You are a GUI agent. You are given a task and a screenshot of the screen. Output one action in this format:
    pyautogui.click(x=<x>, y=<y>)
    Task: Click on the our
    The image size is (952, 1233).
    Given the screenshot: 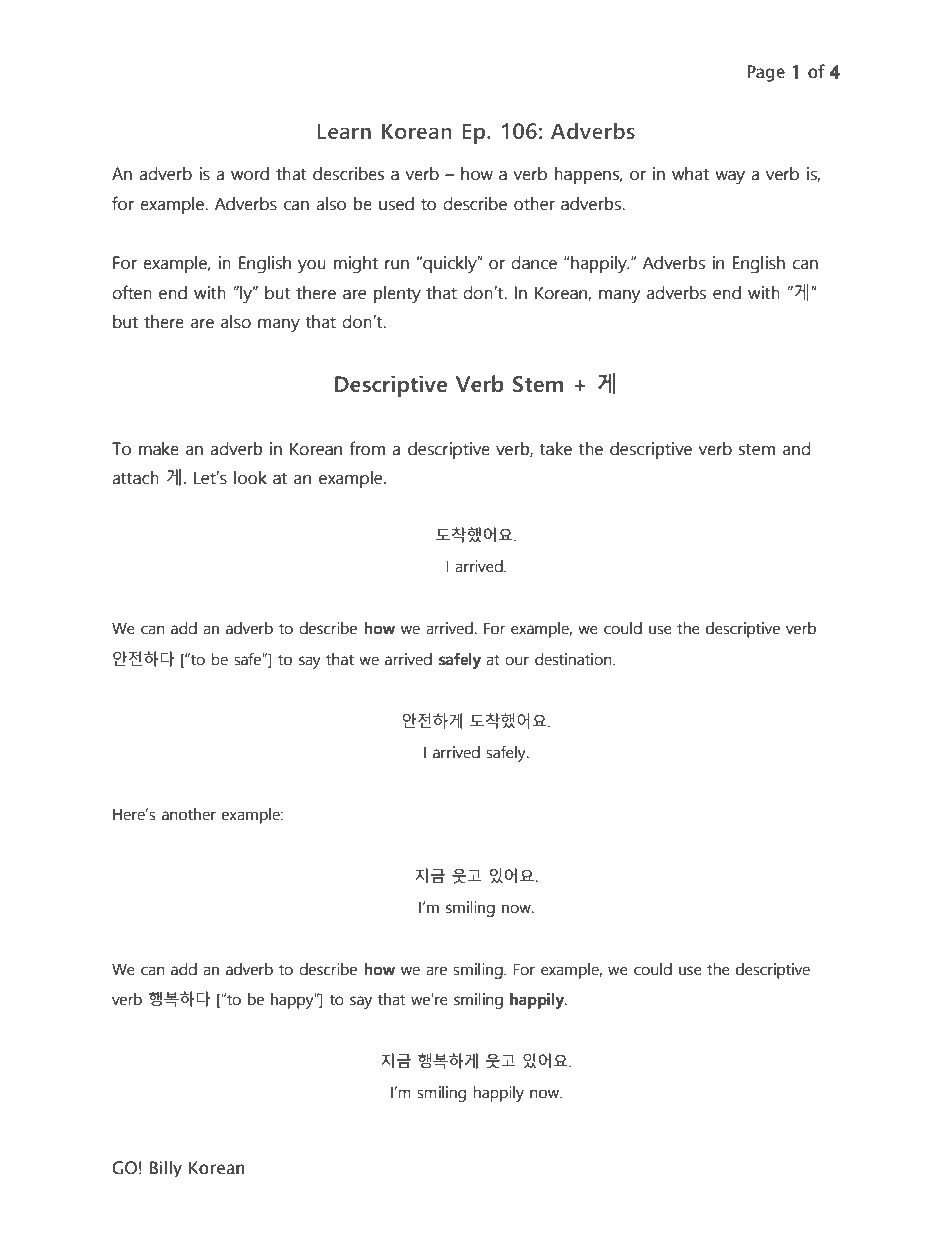 What is the action you would take?
    pyautogui.click(x=517, y=661)
